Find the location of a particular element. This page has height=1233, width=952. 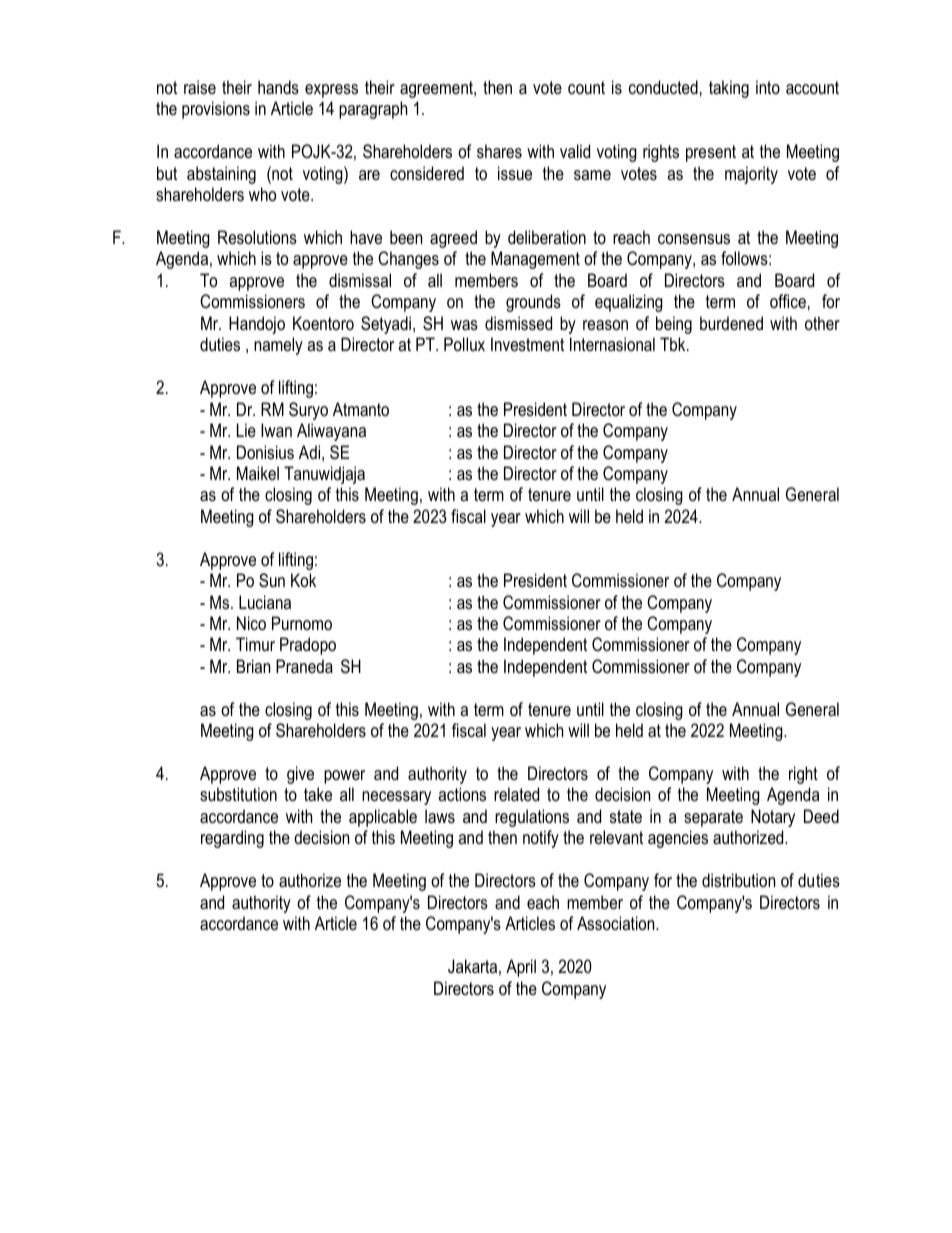

hands is located at coordinates (278, 87).
